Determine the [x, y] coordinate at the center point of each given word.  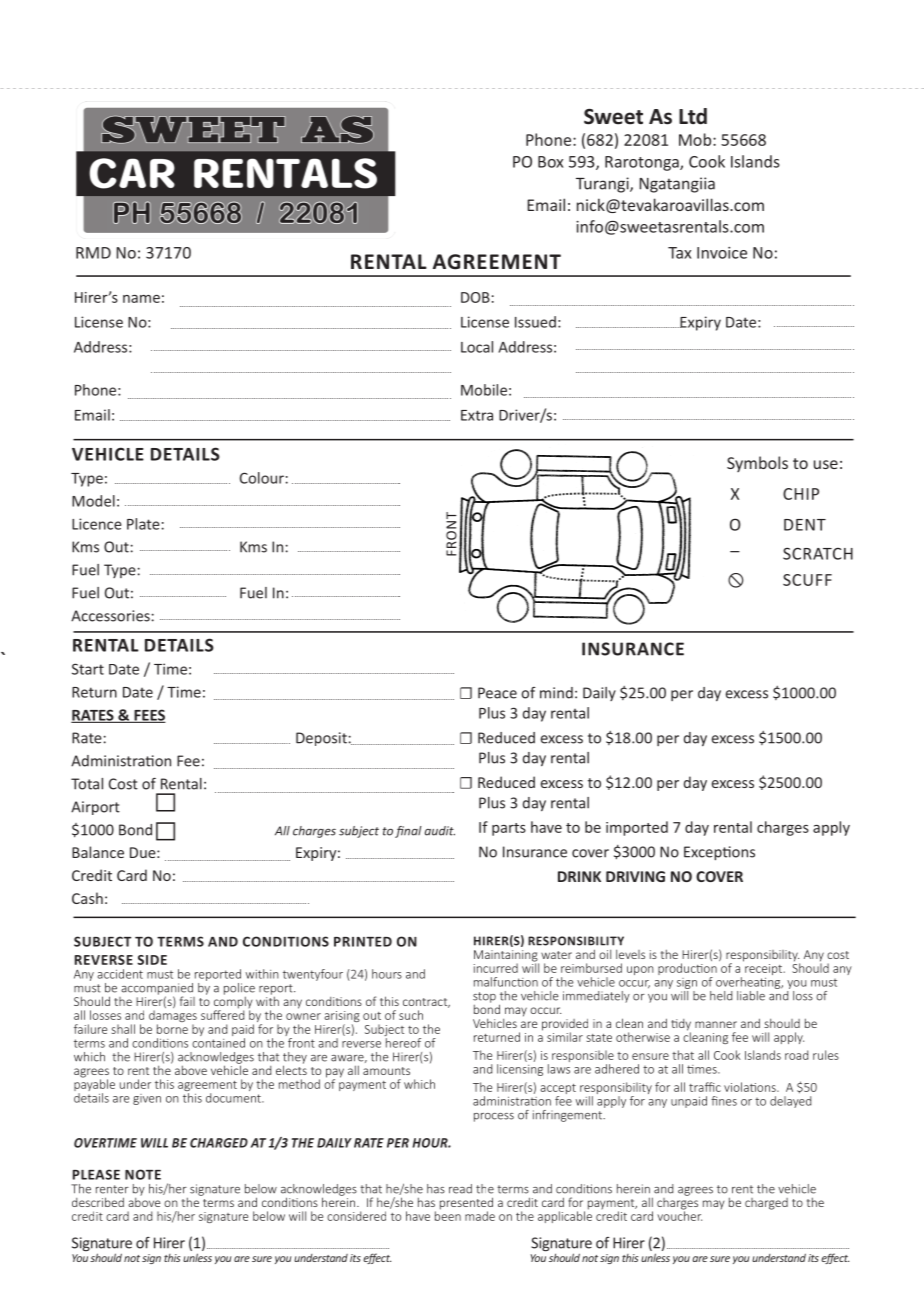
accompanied [157, 990]
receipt [764, 968]
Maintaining [506, 957]
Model [93, 501]
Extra [477, 415]
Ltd [693, 116]
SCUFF [807, 580]
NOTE [143, 1174]
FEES [149, 716]
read [460, 1189]
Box [550, 162]
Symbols [757, 464]
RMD [93, 253]
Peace [497, 693]
